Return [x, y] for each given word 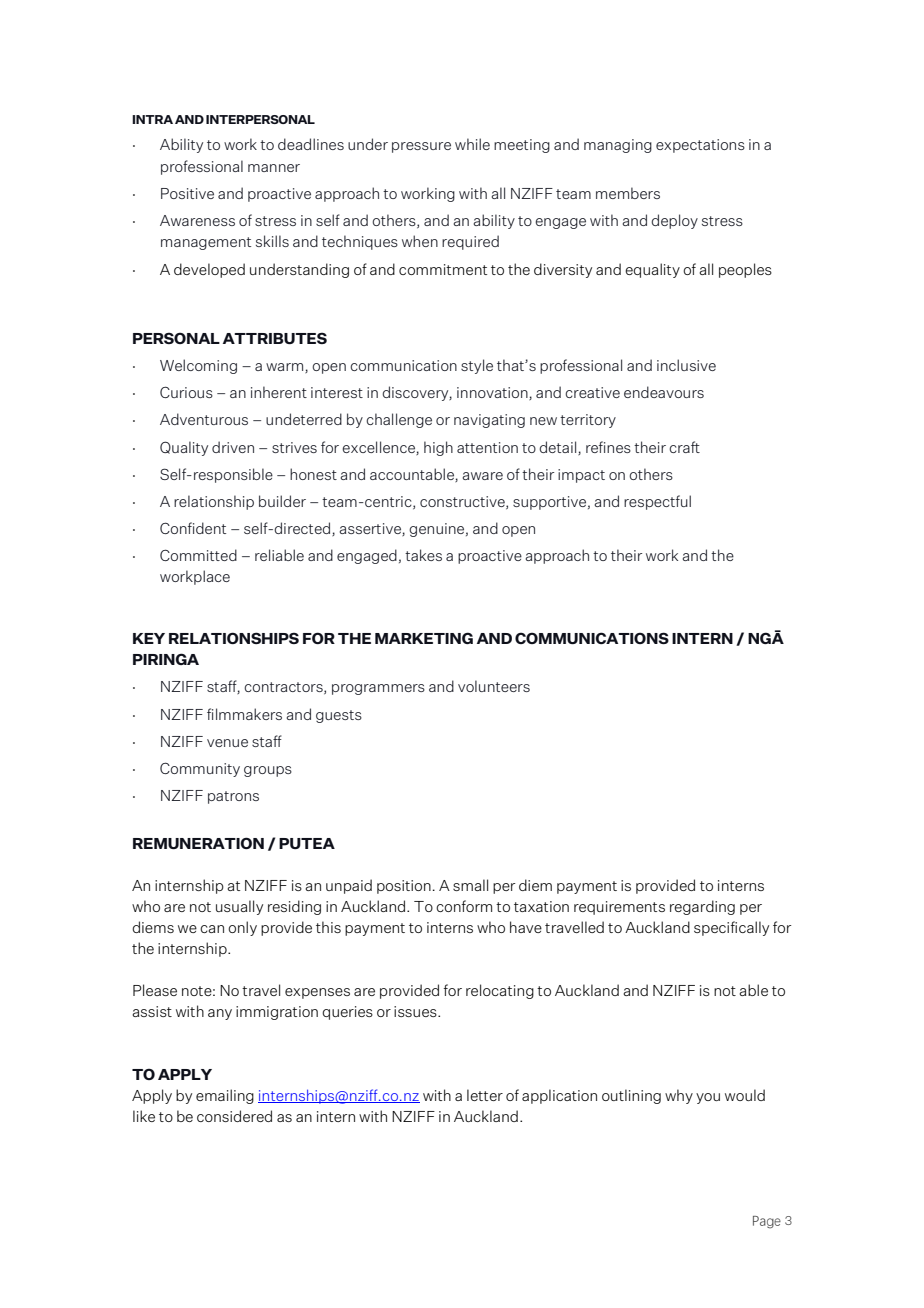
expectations [700, 146]
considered [234, 1116]
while [472, 144]
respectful [657, 502]
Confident [193, 528]
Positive [187, 193]
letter [485, 1095]
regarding [702, 907]
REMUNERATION [198, 843]
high [438, 448]
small [470, 885]
